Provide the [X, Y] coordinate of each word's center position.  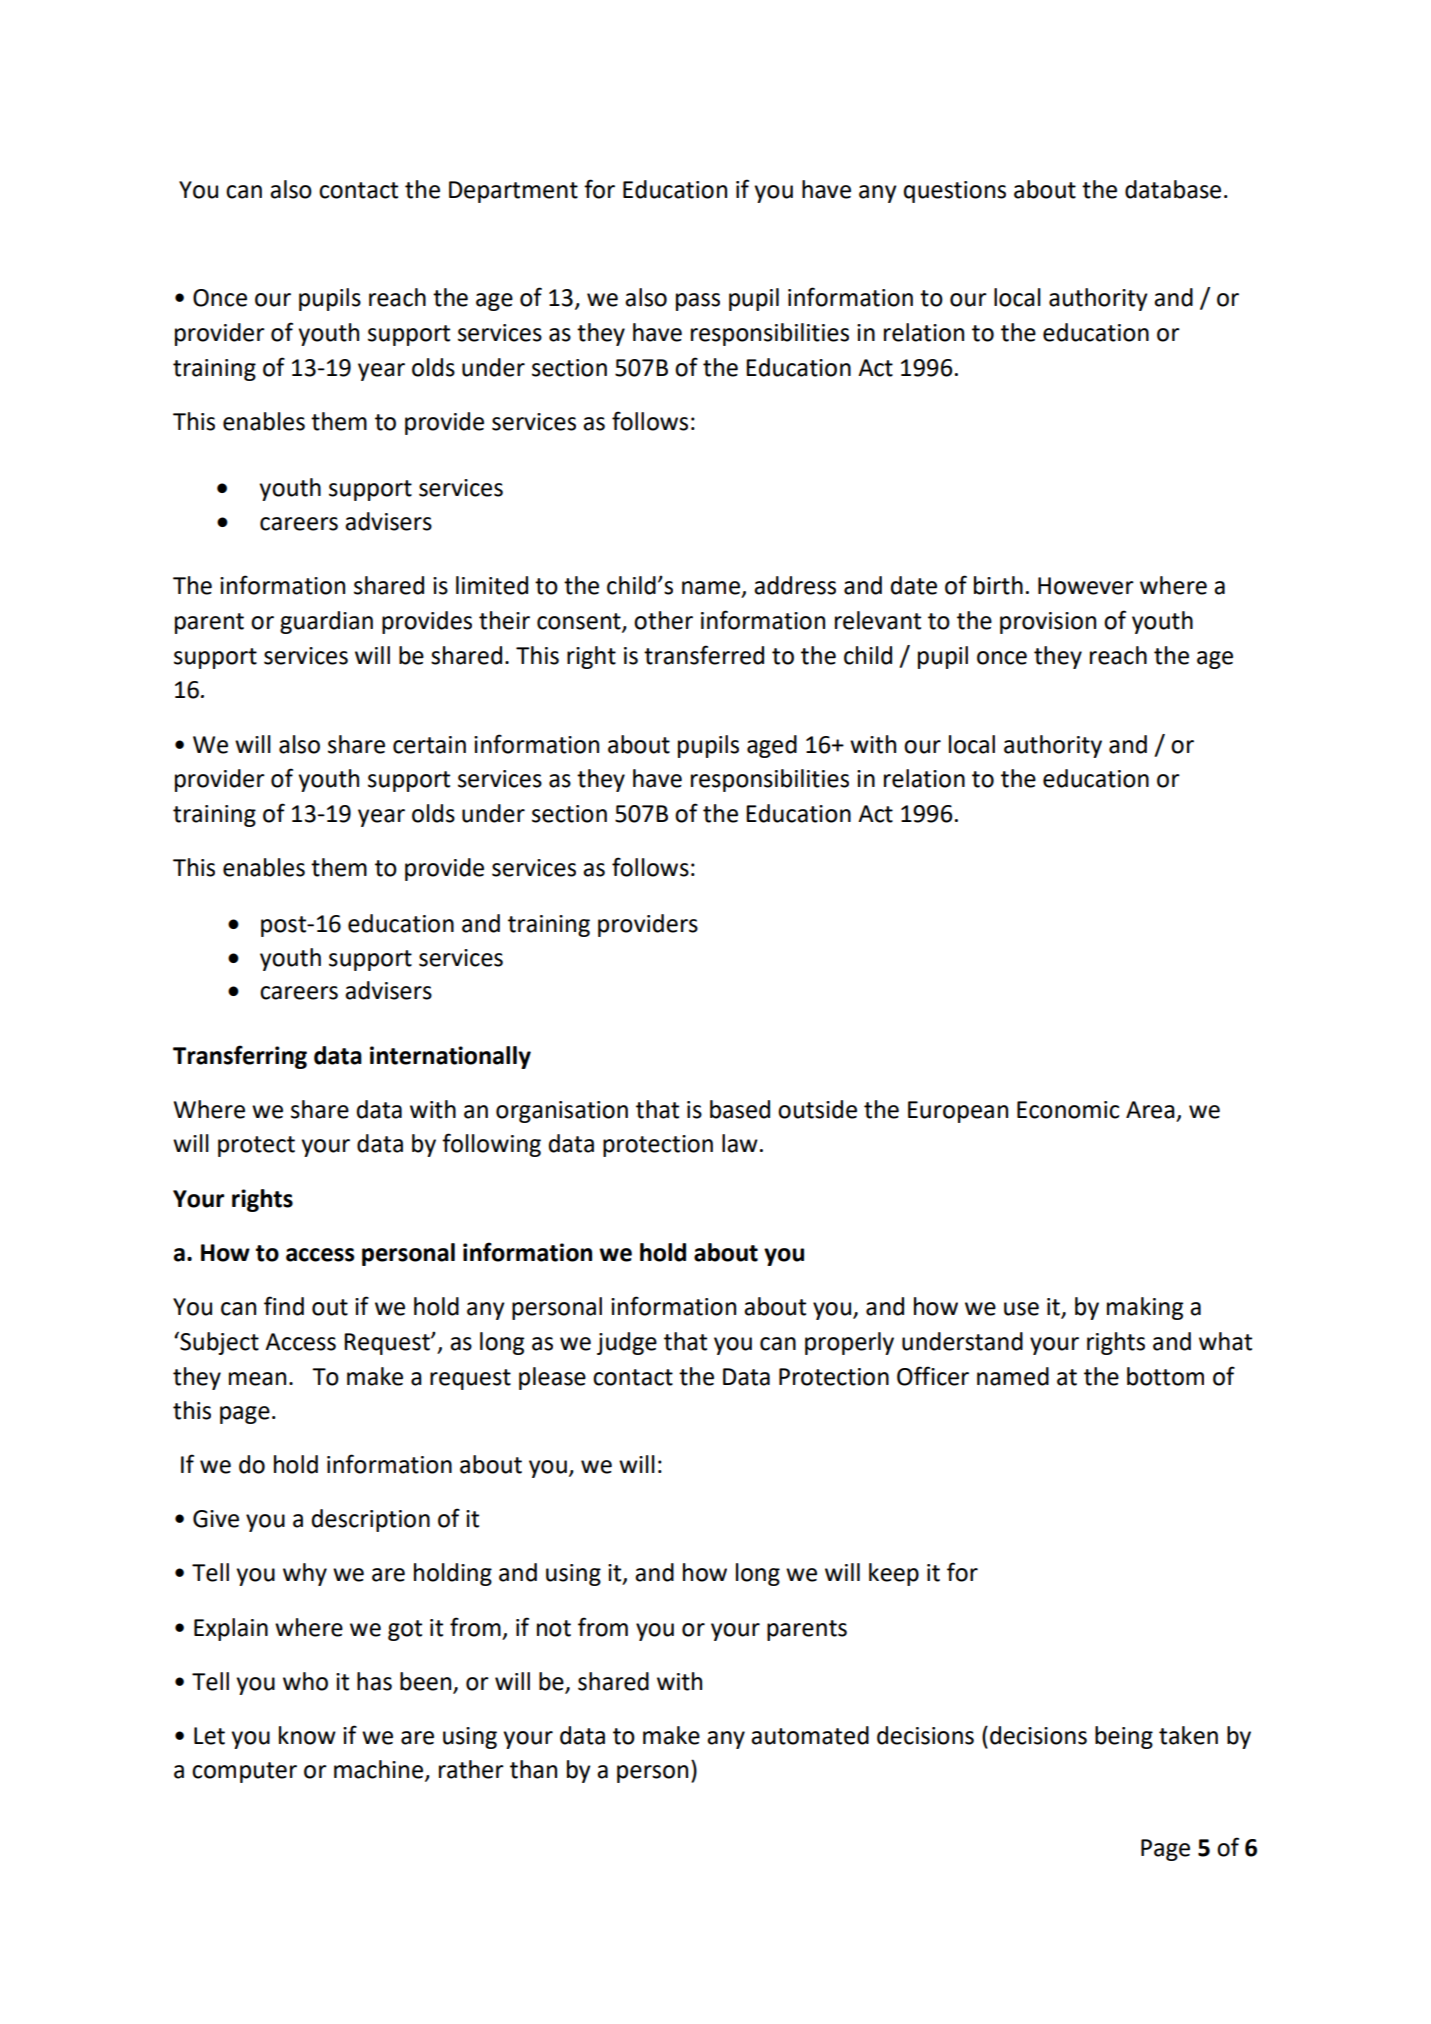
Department [513, 192]
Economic [1068, 1110]
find [284, 1306]
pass [698, 302]
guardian [326, 622]
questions [955, 192]
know [307, 1735]
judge [627, 1343]
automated [810, 1735]
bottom [1165, 1376]
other [663, 620]
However [1086, 586]
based [740, 1109]
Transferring [240, 1057]
